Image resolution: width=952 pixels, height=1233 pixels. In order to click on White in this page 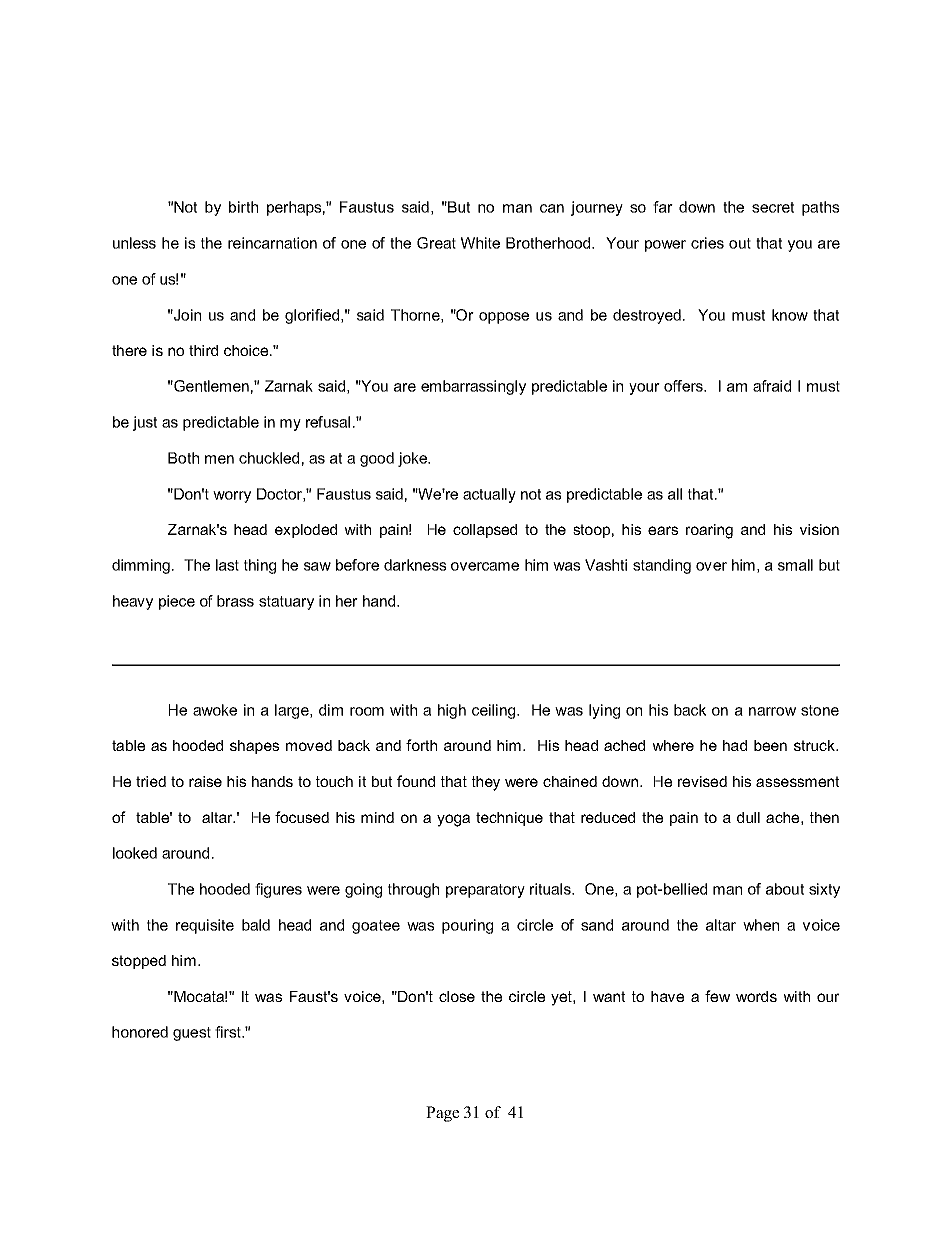, I will do `click(480, 243)`.
